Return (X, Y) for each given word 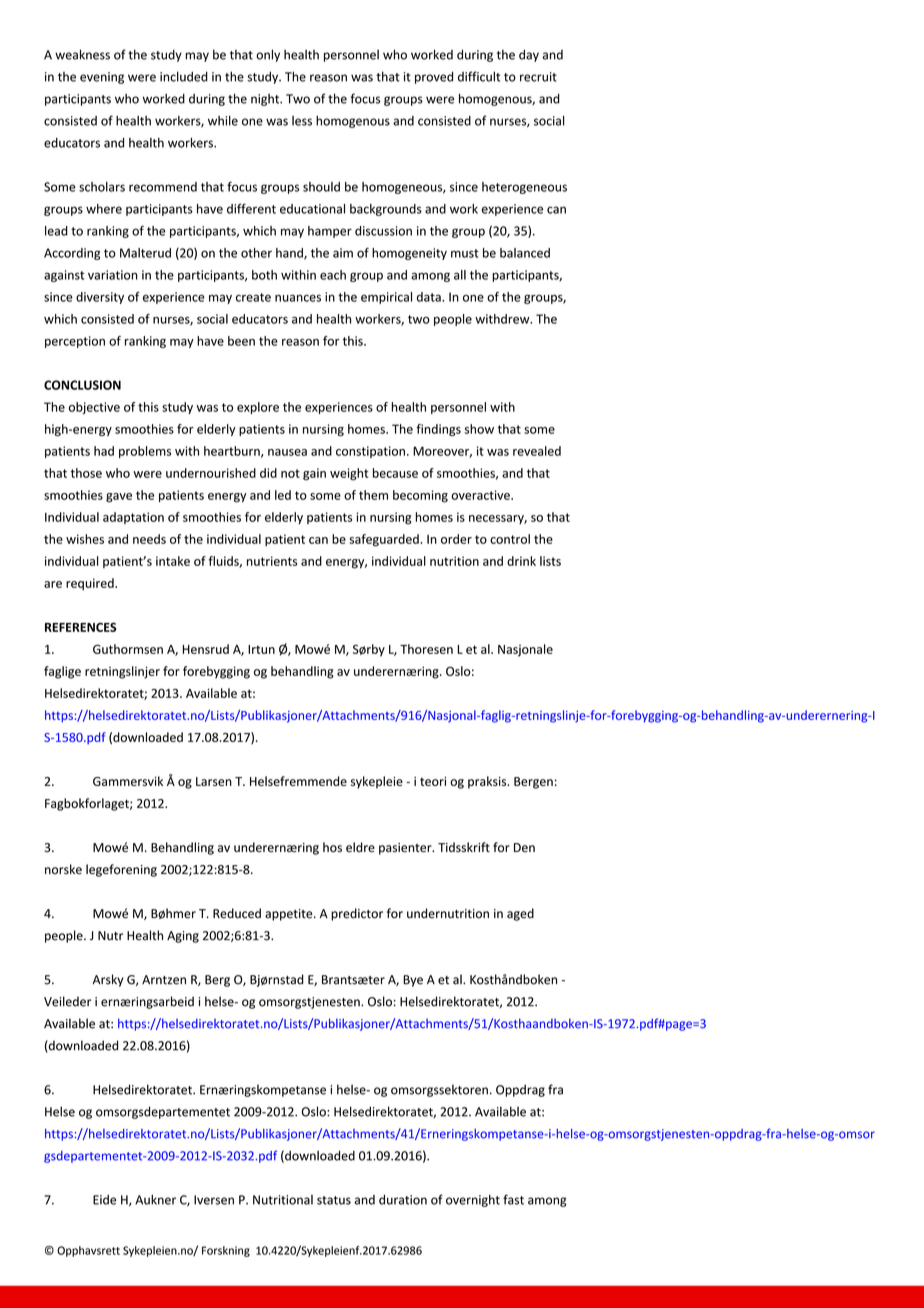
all (460, 275)
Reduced (237, 913)
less (302, 121)
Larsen (214, 781)
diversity (100, 298)
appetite (290, 915)
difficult (479, 76)
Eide (104, 1200)
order (456, 539)
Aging (183, 937)
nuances (298, 298)
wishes (85, 539)
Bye (413, 981)
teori (433, 781)
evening (102, 78)
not (290, 473)
